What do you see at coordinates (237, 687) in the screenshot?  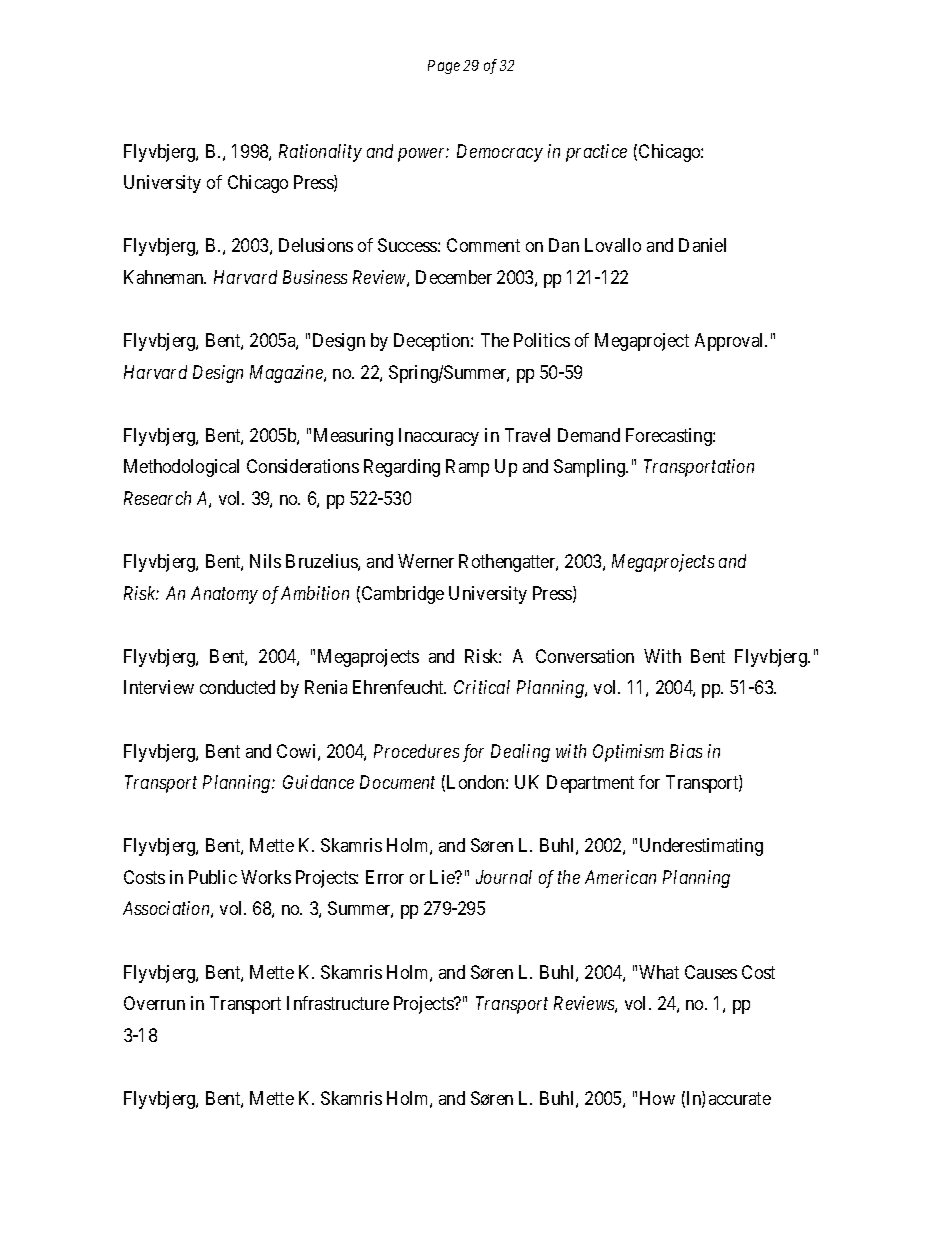 I see `conducted` at bounding box center [237, 687].
